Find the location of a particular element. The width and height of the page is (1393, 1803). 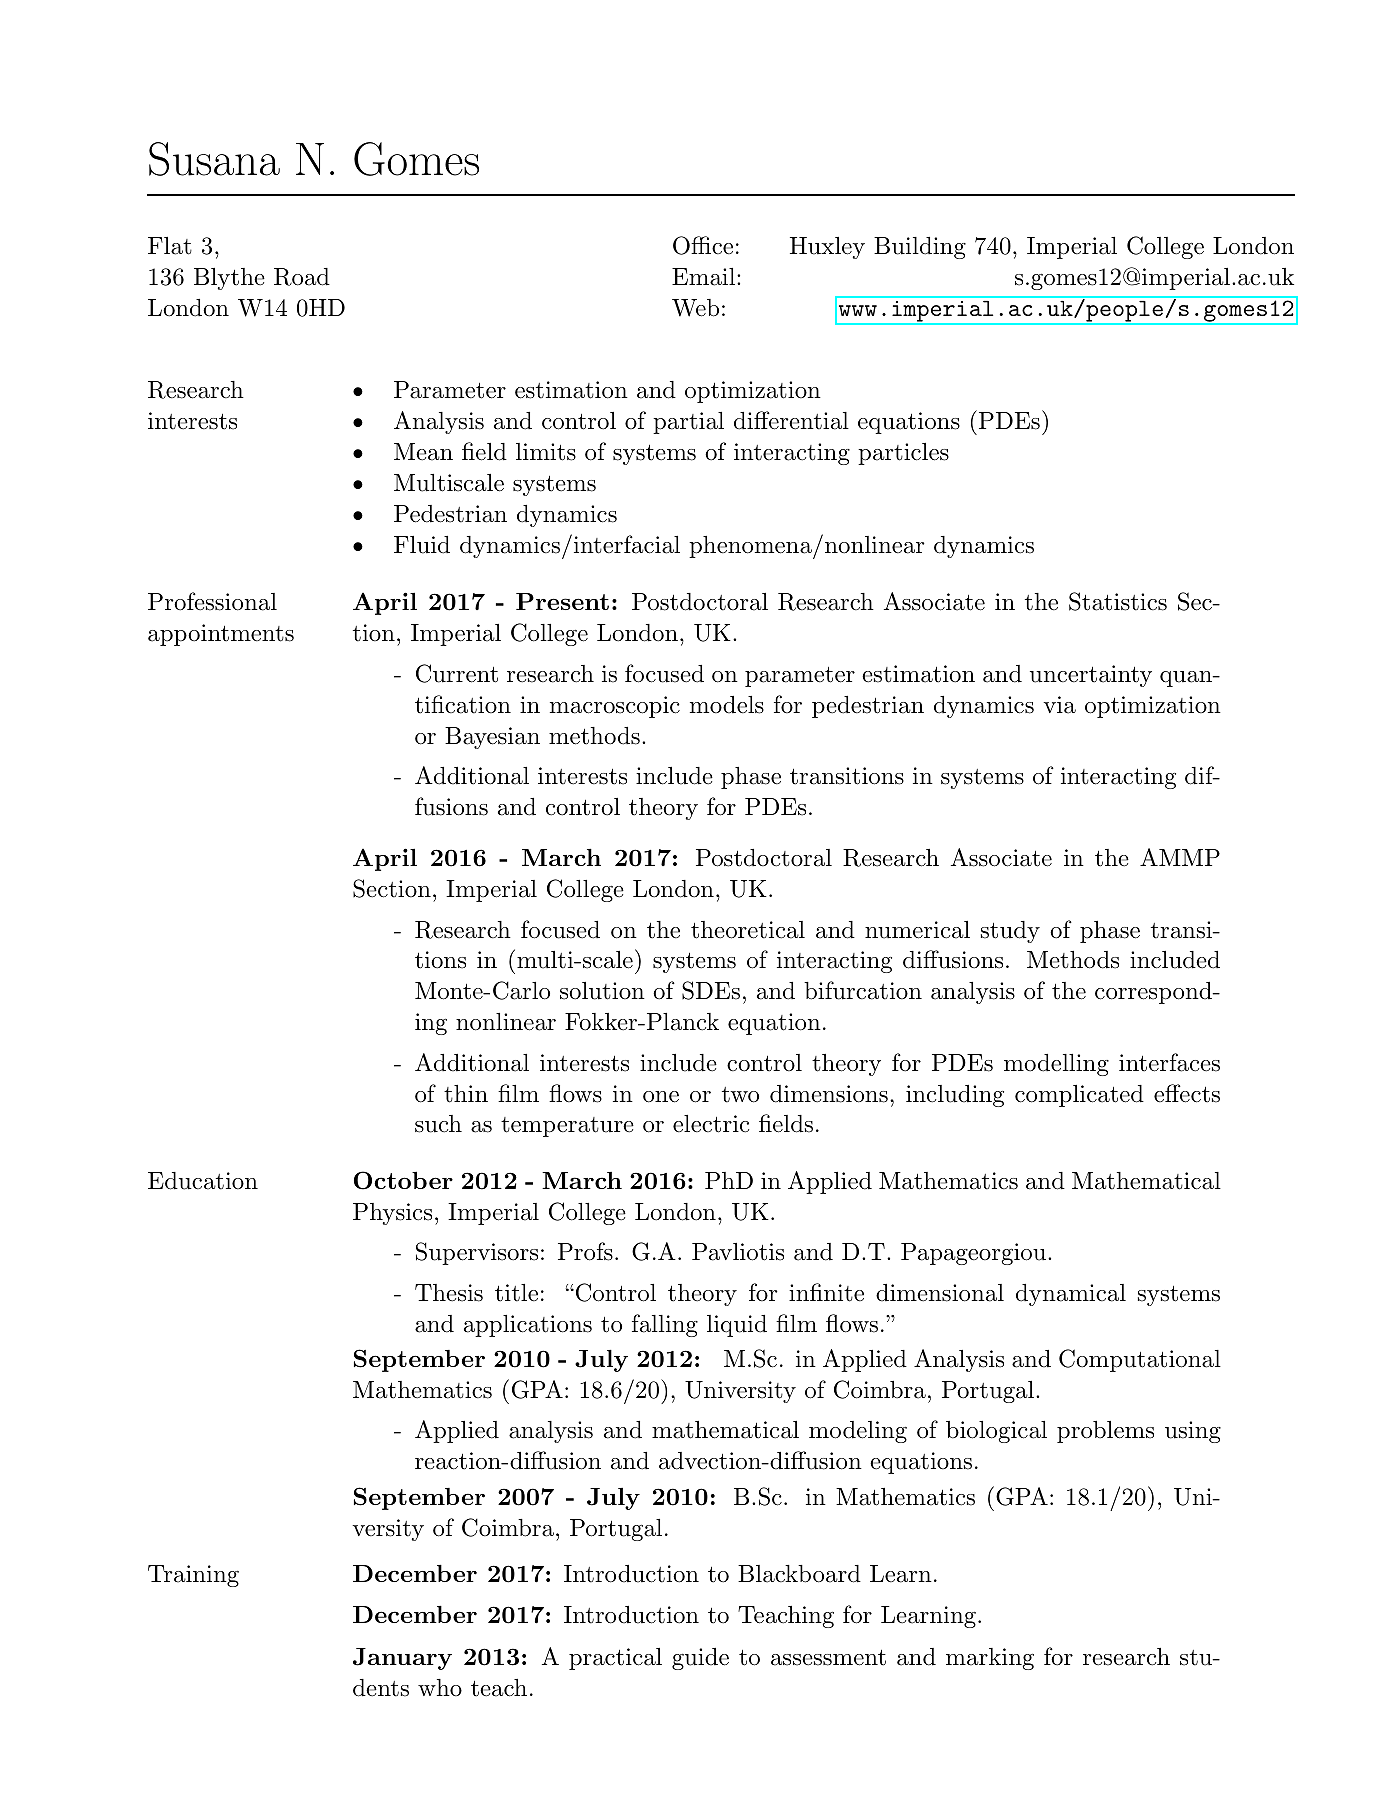

Statistics is located at coordinates (1118, 601).
